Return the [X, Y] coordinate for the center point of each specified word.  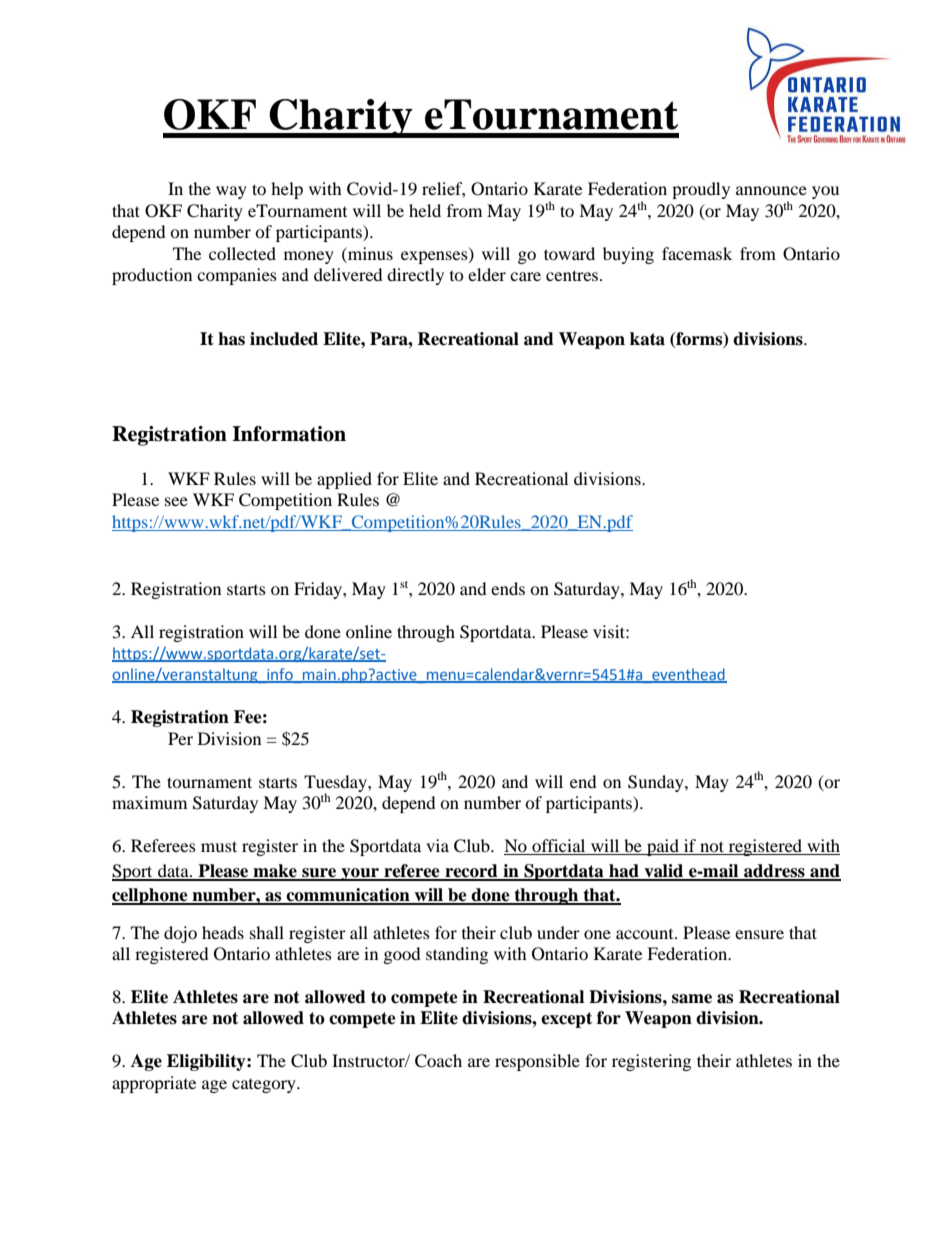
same [692, 999]
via [437, 845]
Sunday [657, 783]
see [176, 501]
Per [180, 738]
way [231, 192]
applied [344, 480]
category [265, 1086]
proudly [701, 190]
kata [647, 339]
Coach [438, 1061]
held [425, 210]
